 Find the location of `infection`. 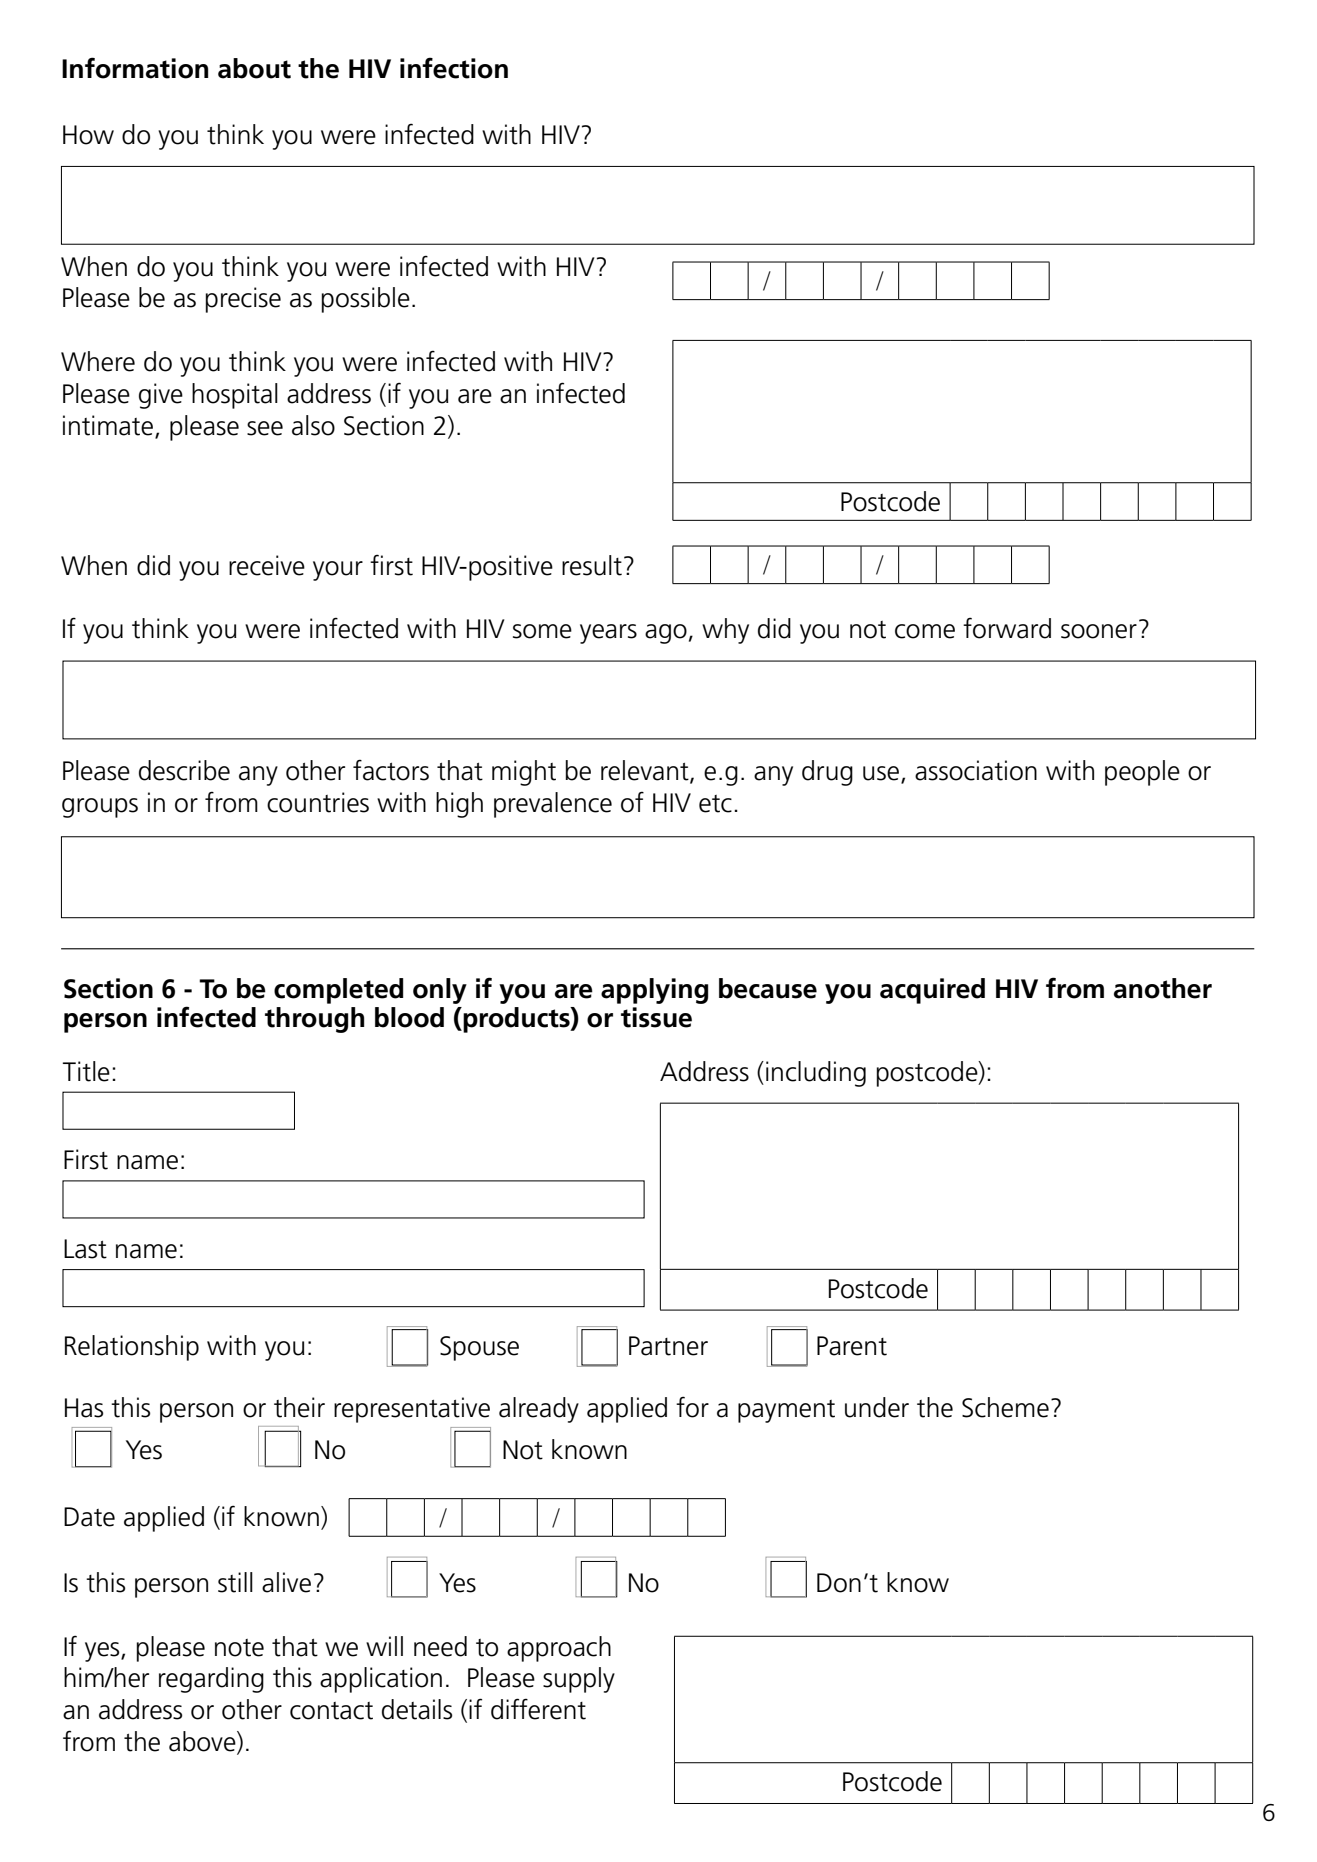

infection is located at coordinates (454, 68).
